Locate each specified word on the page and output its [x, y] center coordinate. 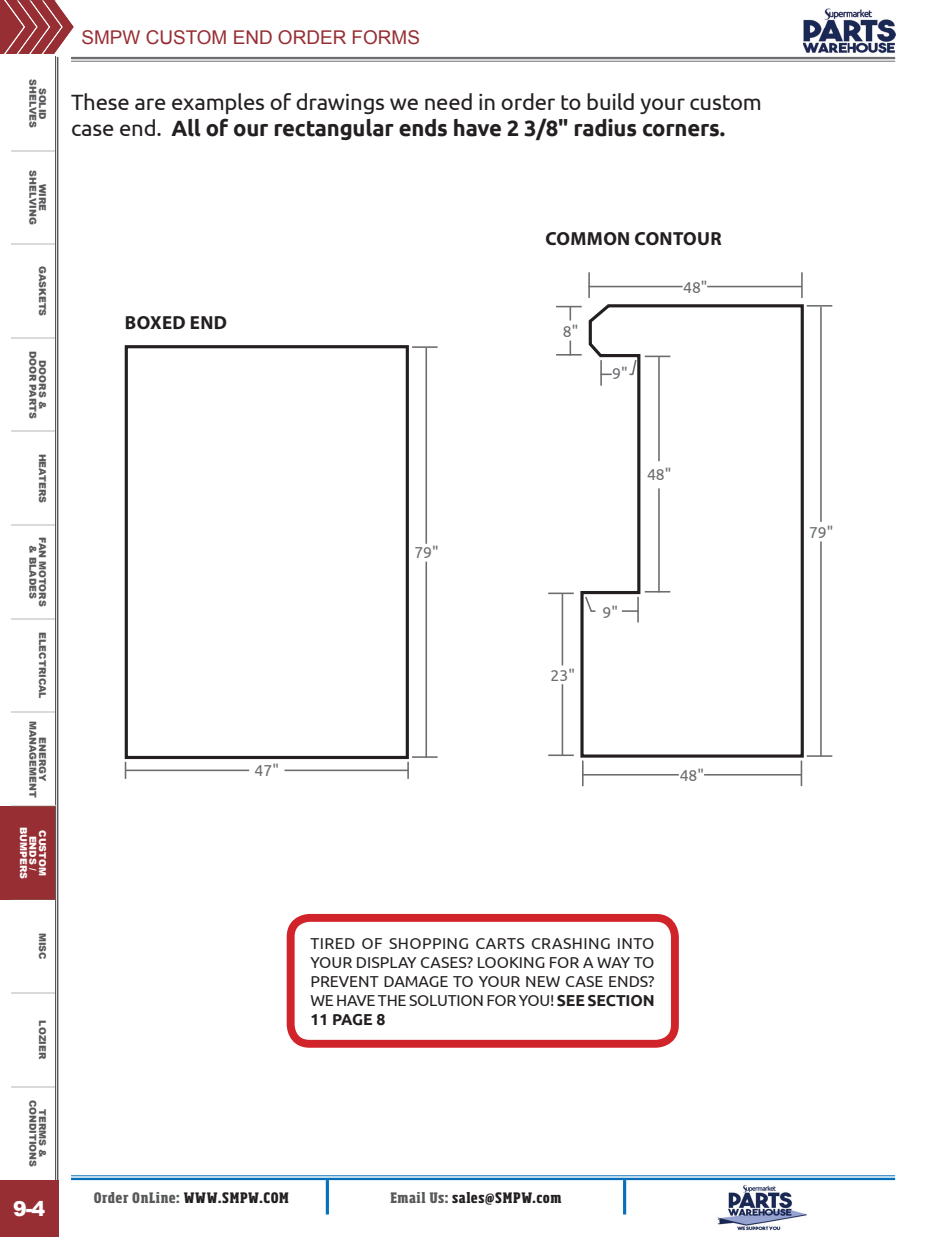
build [610, 101]
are [150, 104]
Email [407, 1197]
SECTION [621, 1001]
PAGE [352, 1020]
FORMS [386, 37]
